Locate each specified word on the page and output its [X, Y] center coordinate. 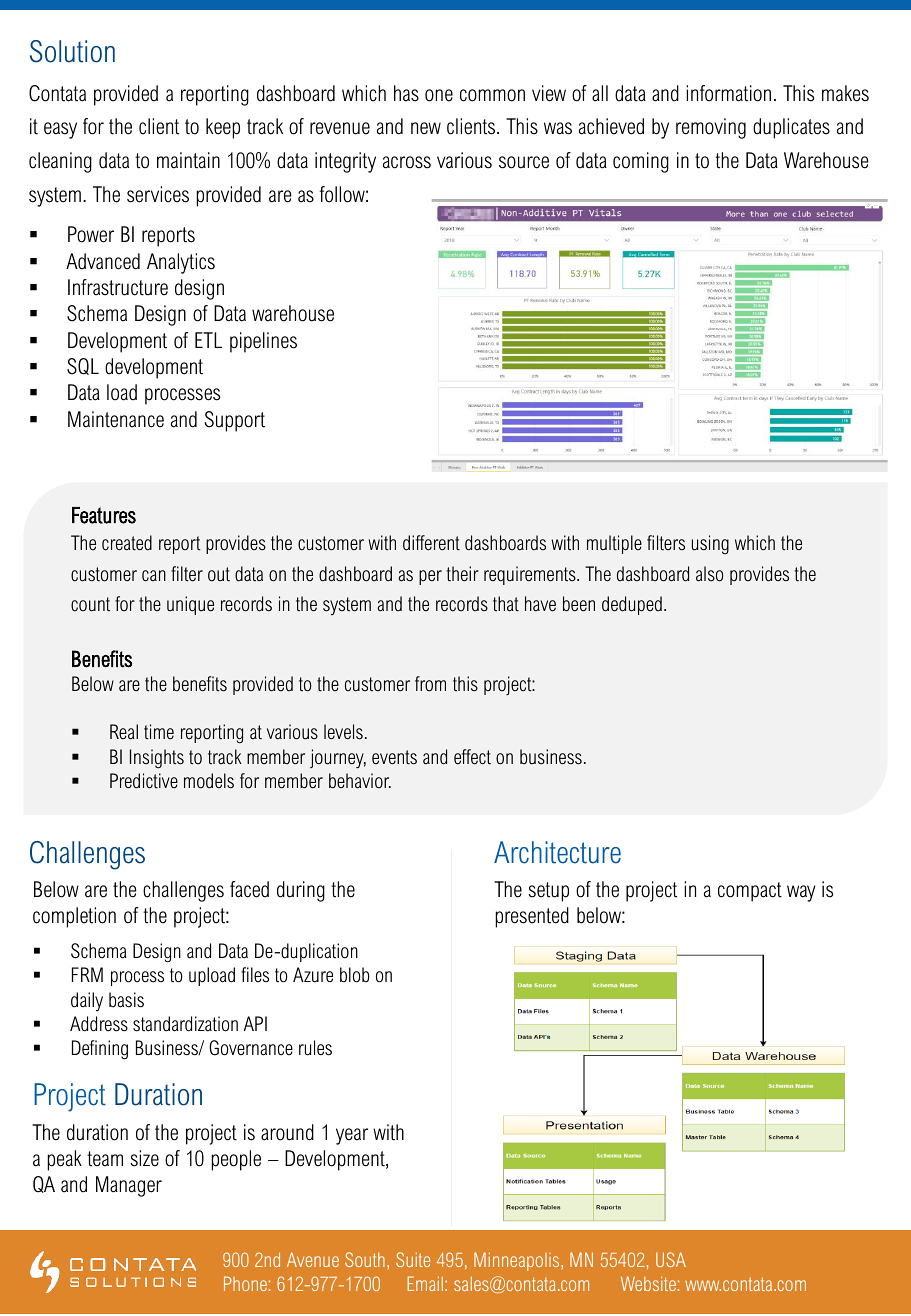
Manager [129, 1186]
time [159, 732]
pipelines [263, 342]
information [728, 93]
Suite [413, 1259]
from [430, 684]
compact [750, 892]
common [492, 95]
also [709, 574]
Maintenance [116, 419]
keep [223, 128]
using [710, 544]
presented [532, 917]
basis [126, 1000]
